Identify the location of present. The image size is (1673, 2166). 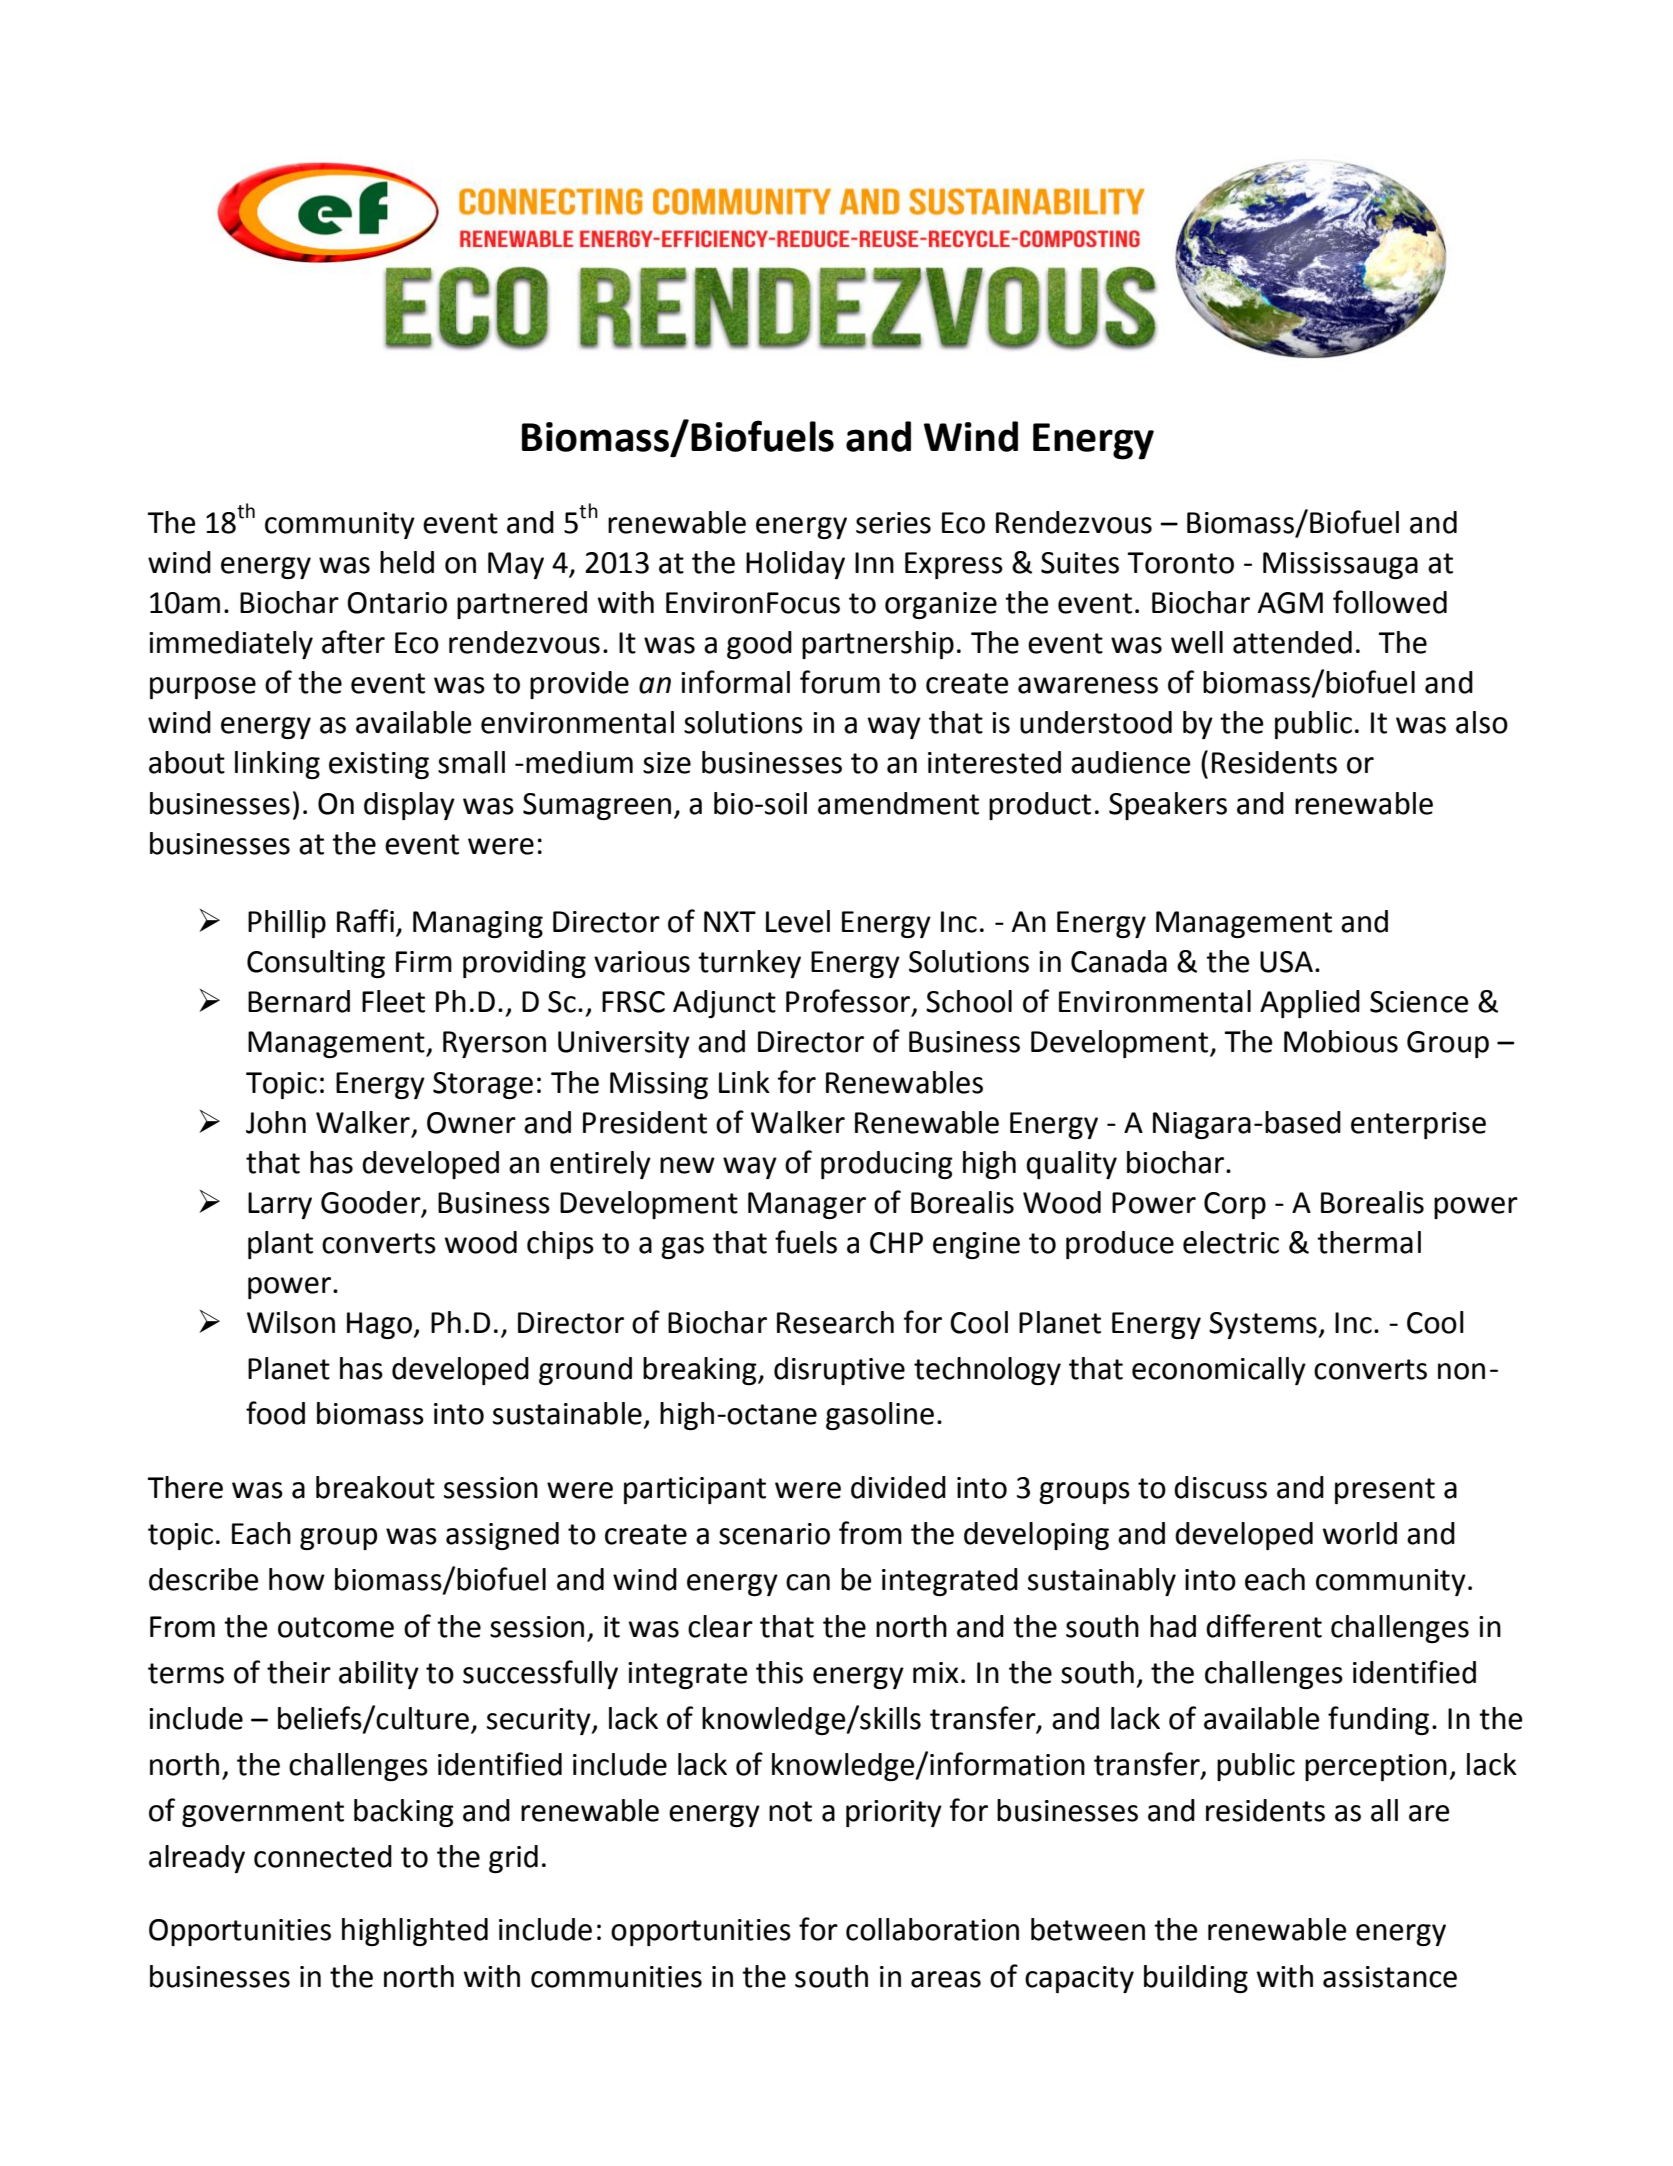
(1385, 1491).
